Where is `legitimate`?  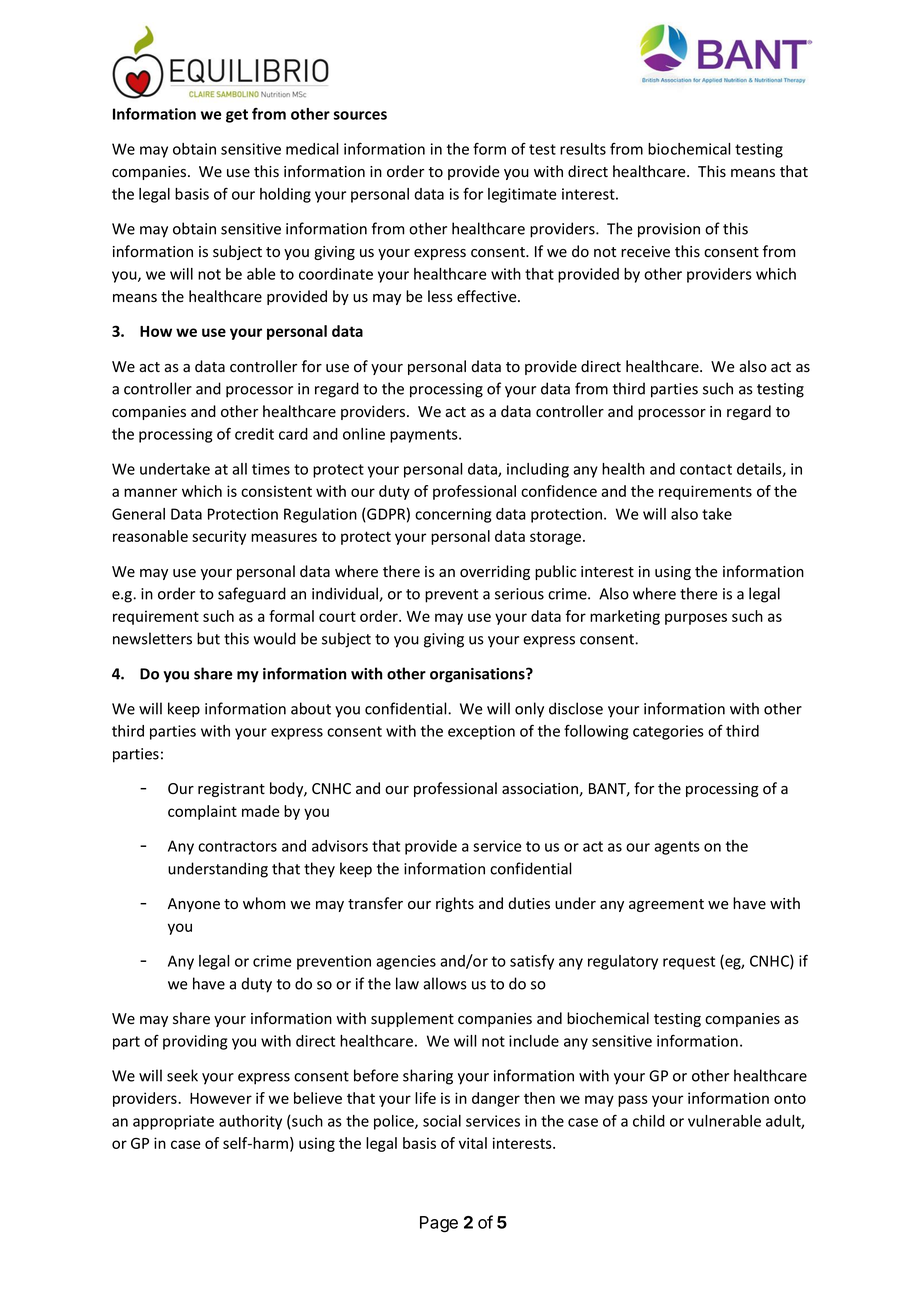
legitimate is located at coordinates (522, 195).
